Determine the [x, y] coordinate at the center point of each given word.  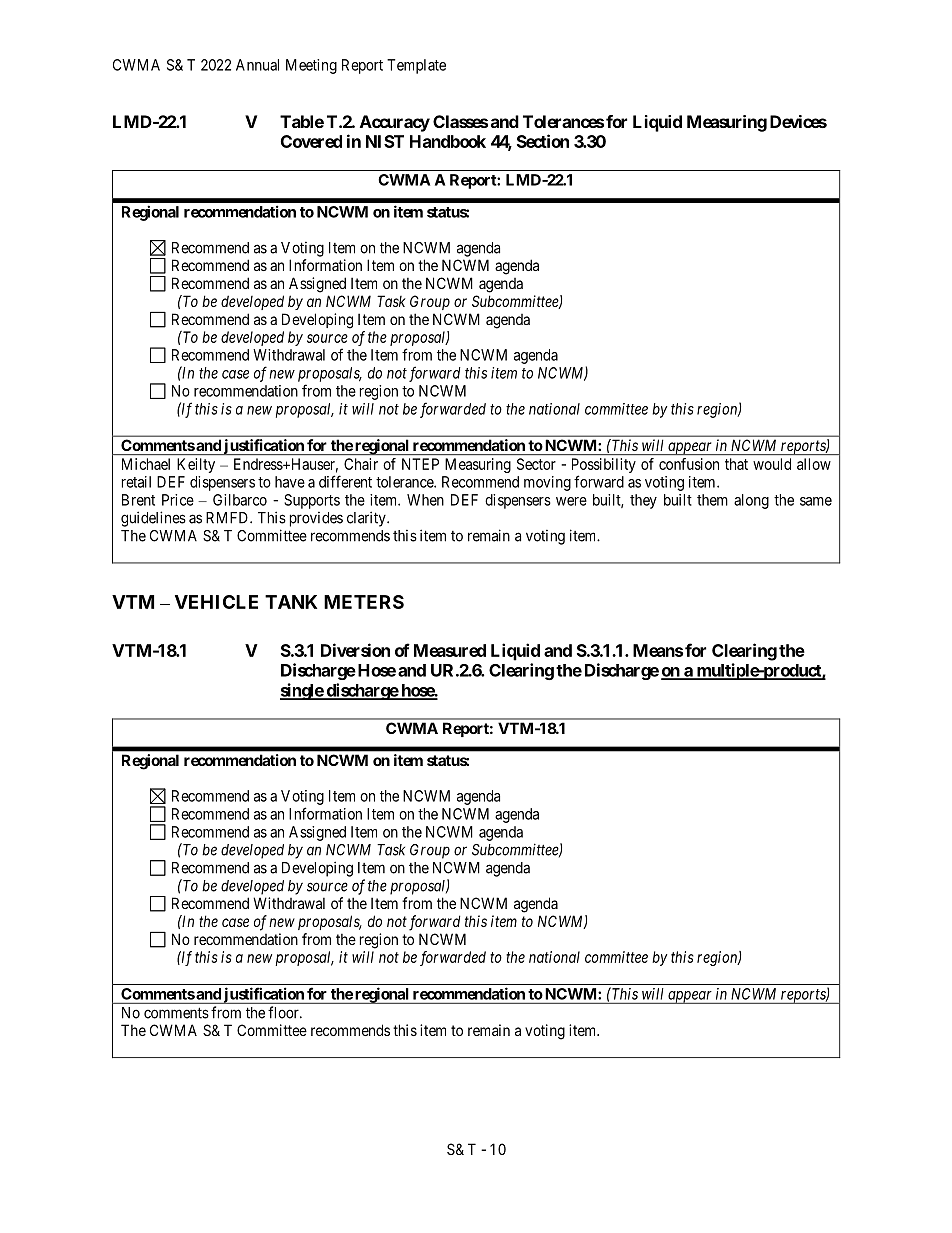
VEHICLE [216, 602]
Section [543, 141]
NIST [385, 141]
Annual [257, 65]
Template [416, 66]
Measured [450, 650]
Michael [146, 464]
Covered [311, 141]
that [736, 464]
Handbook [448, 141]
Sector [536, 464]
